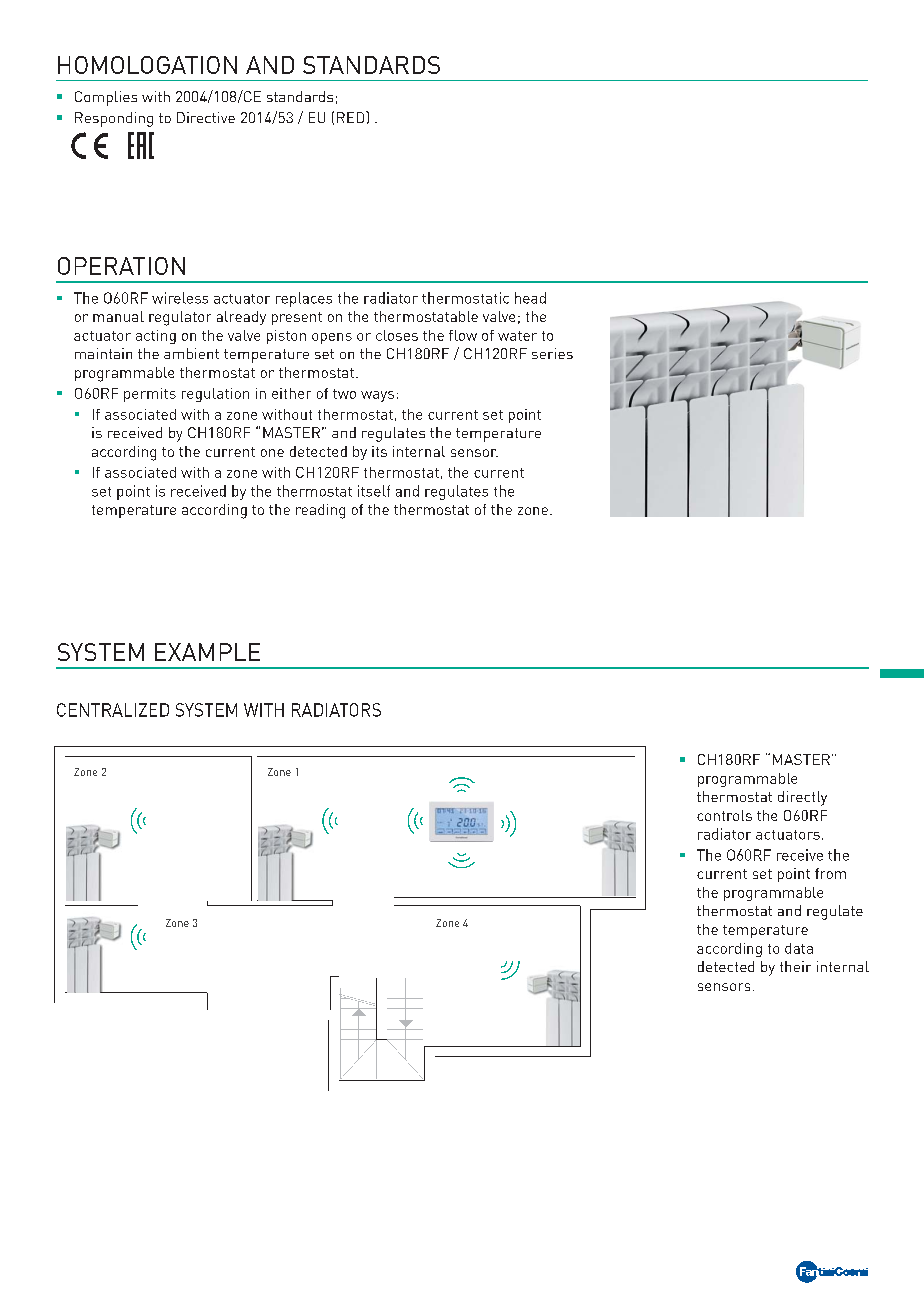 This document has height=1308, width=924. I want to click on Directive, so click(206, 117).
